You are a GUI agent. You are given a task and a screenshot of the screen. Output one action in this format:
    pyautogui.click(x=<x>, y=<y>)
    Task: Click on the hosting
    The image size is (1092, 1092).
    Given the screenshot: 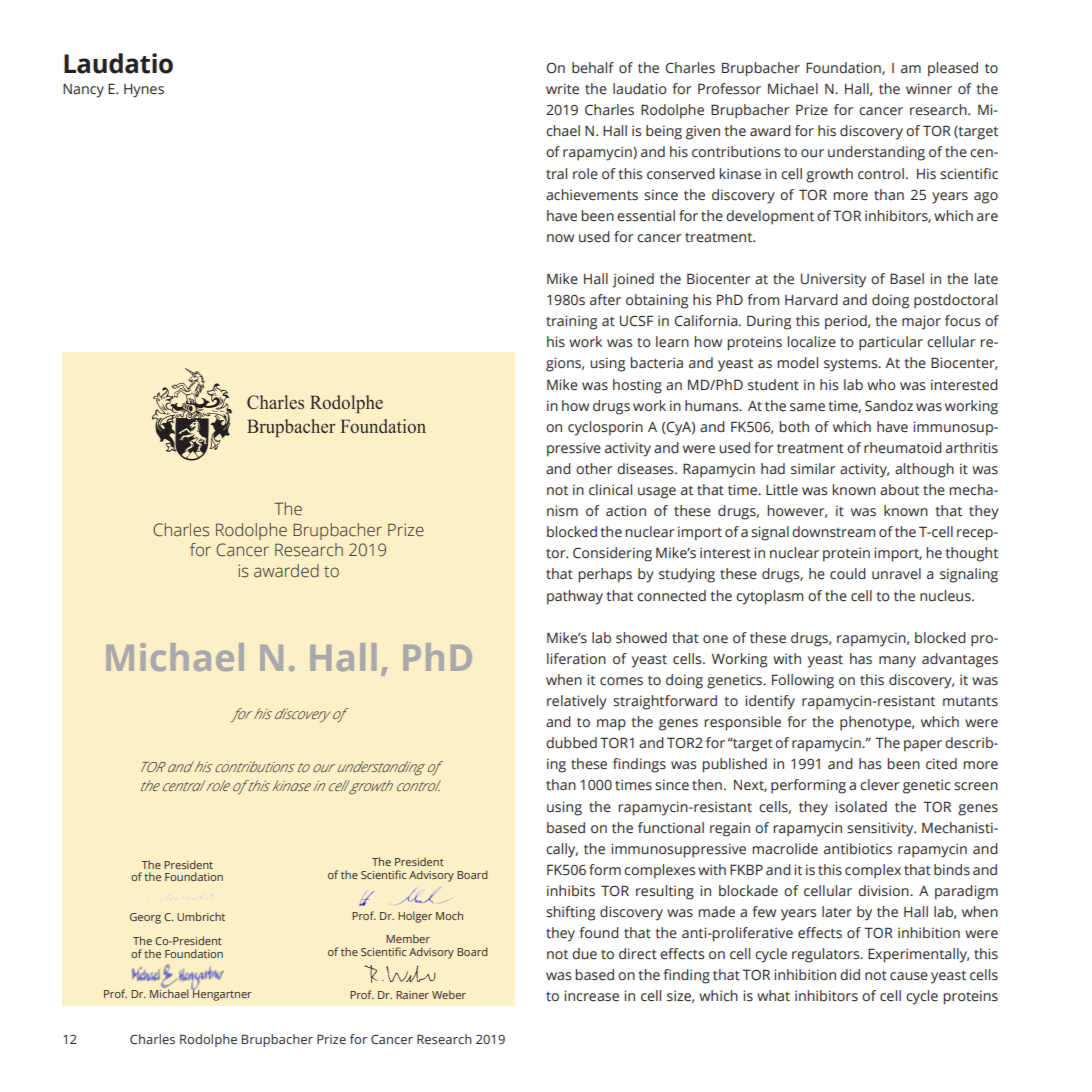 What is the action you would take?
    pyautogui.click(x=637, y=386)
